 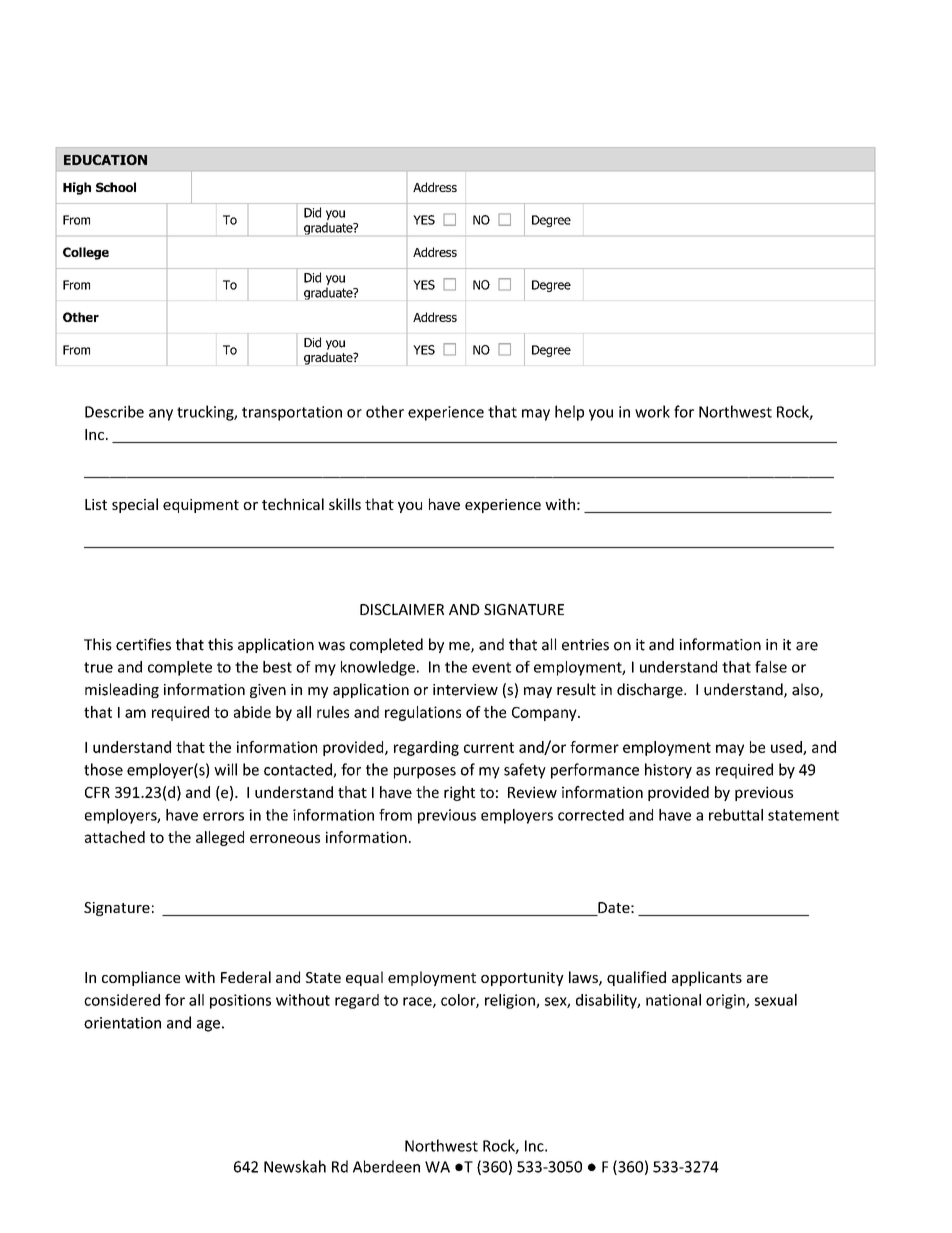 I want to click on work, so click(x=652, y=411).
